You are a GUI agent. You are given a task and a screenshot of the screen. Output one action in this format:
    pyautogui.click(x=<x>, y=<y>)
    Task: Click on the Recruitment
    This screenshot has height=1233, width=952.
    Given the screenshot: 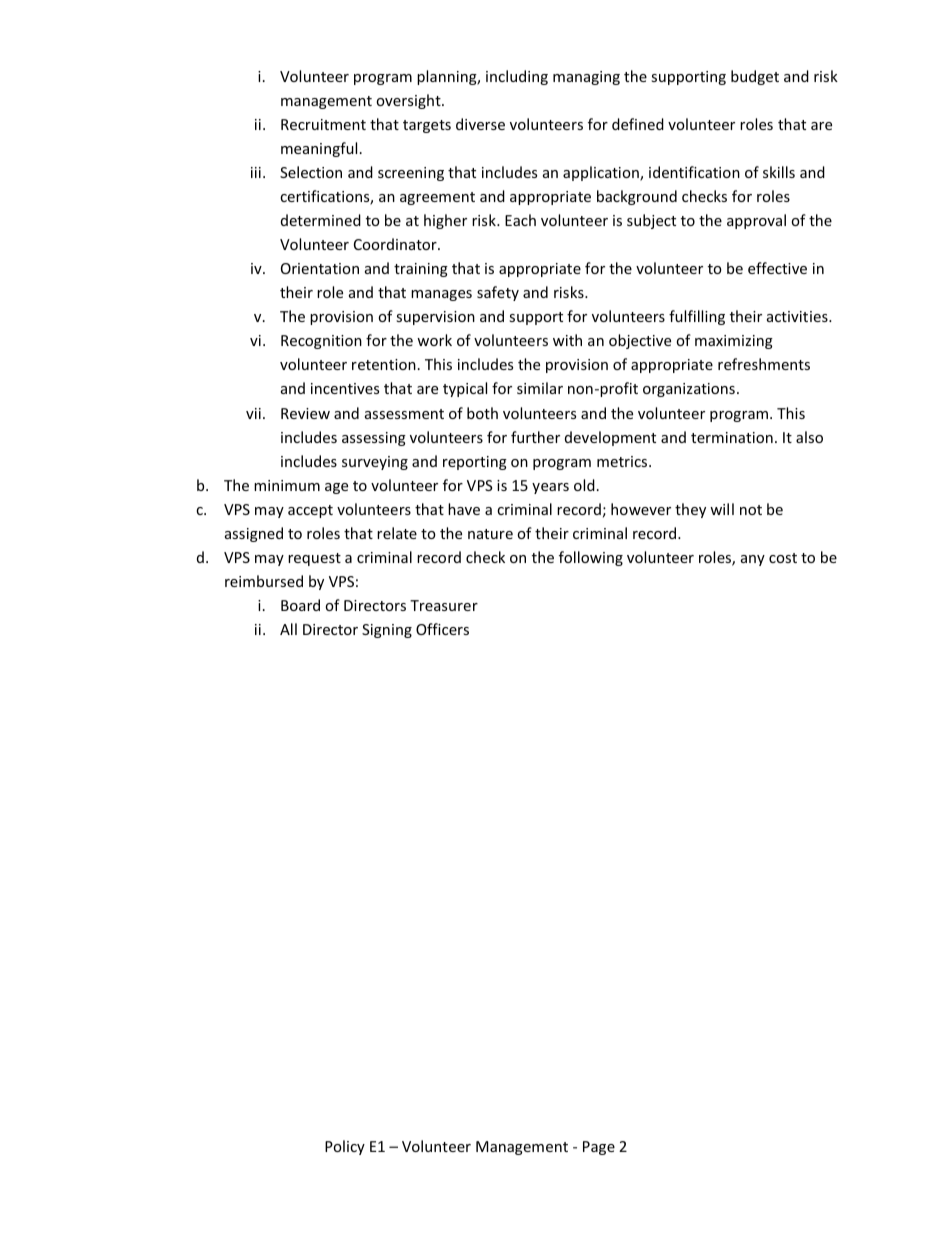 What is the action you would take?
    pyautogui.click(x=323, y=124)
